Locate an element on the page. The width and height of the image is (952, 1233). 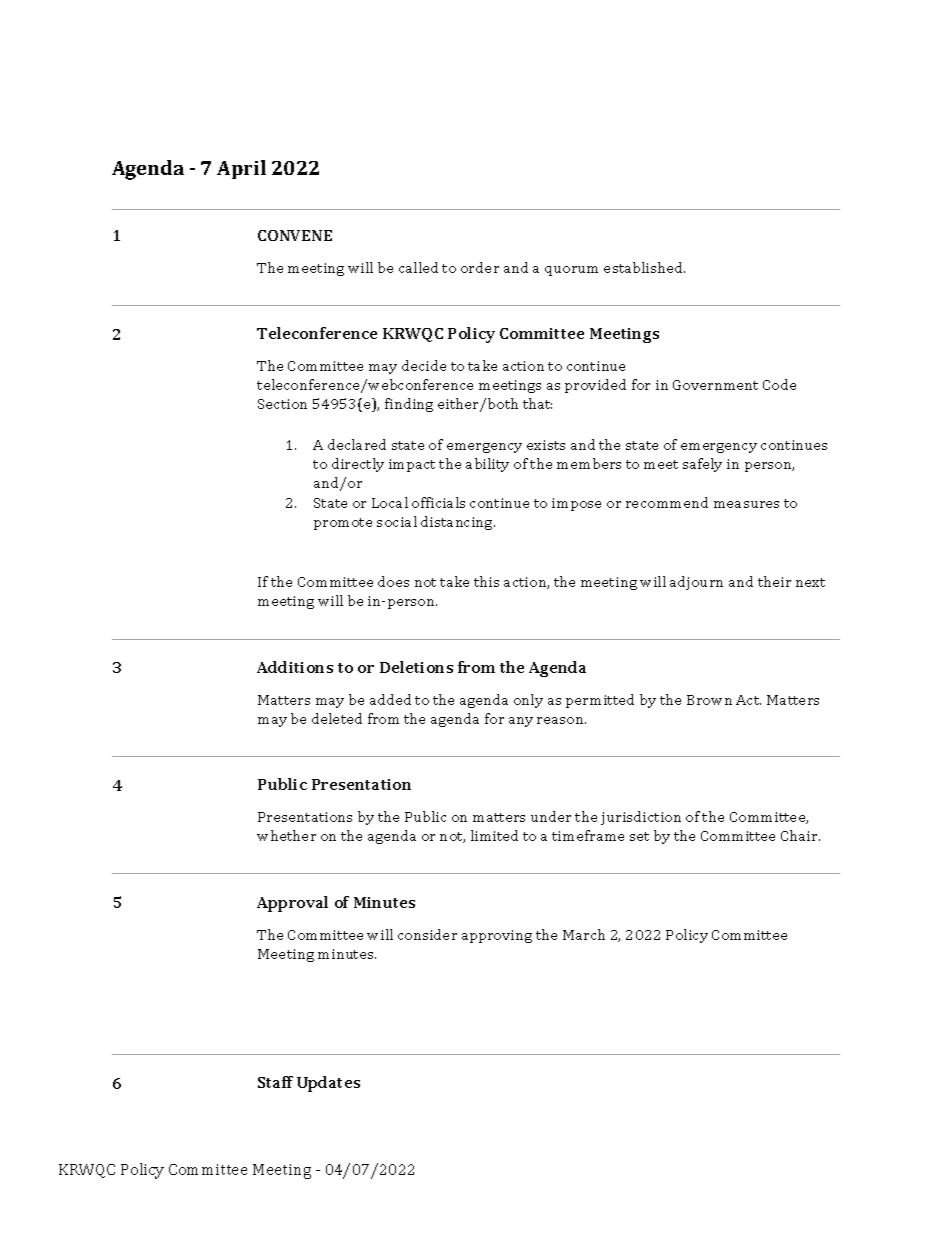
order is located at coordinates (480, 267).
